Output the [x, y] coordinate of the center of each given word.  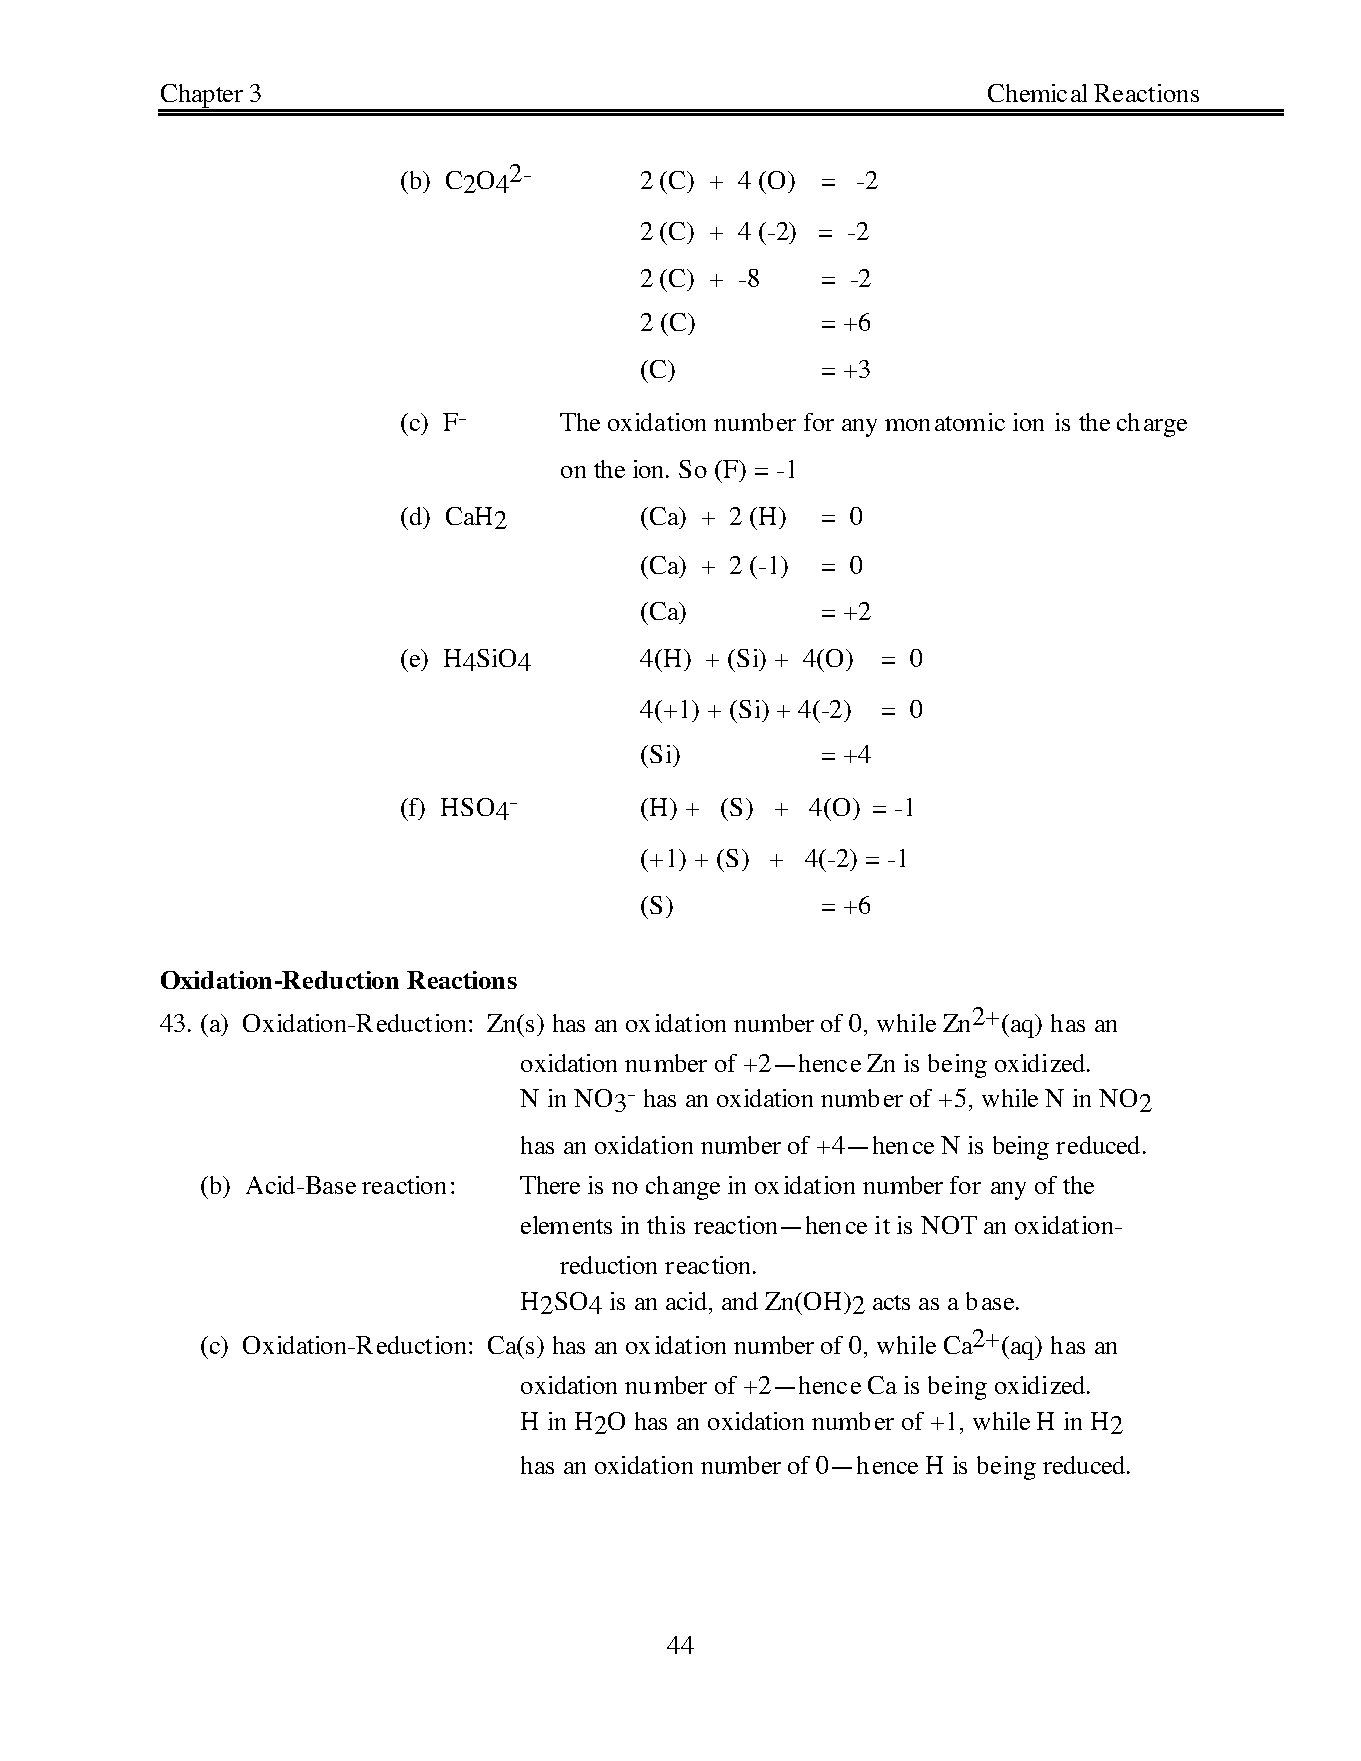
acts [891, 1302]
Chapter [201, 97]
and [740, 1301]
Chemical [1037, 93]
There [550, 1185]
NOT [949, 1225]
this [666, 1225]
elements [566, 1225]
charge [1152, 425]
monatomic [945, 422]
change [683, 1188]
